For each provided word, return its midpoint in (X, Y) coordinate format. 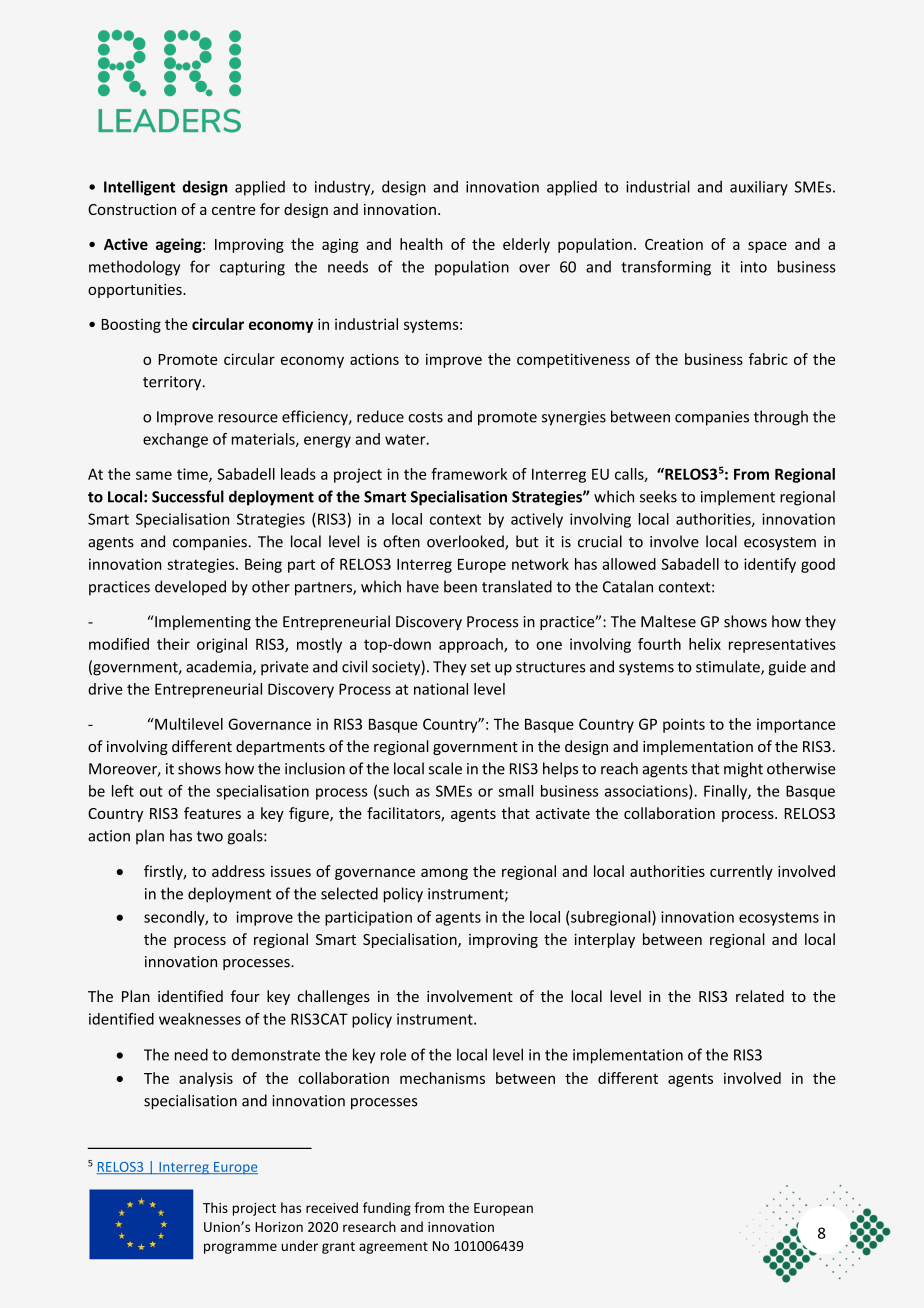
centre (234, 210)
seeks (658, 496)
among (444, 874)
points (684, 725)
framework (469, 474)
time (193, 475)
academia (220, 667)
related (760, 996)
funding (387, 1209)
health (421, 244)
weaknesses (200, 1019)
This (215, 1207)
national (441, 689)
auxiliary (759, 188)
